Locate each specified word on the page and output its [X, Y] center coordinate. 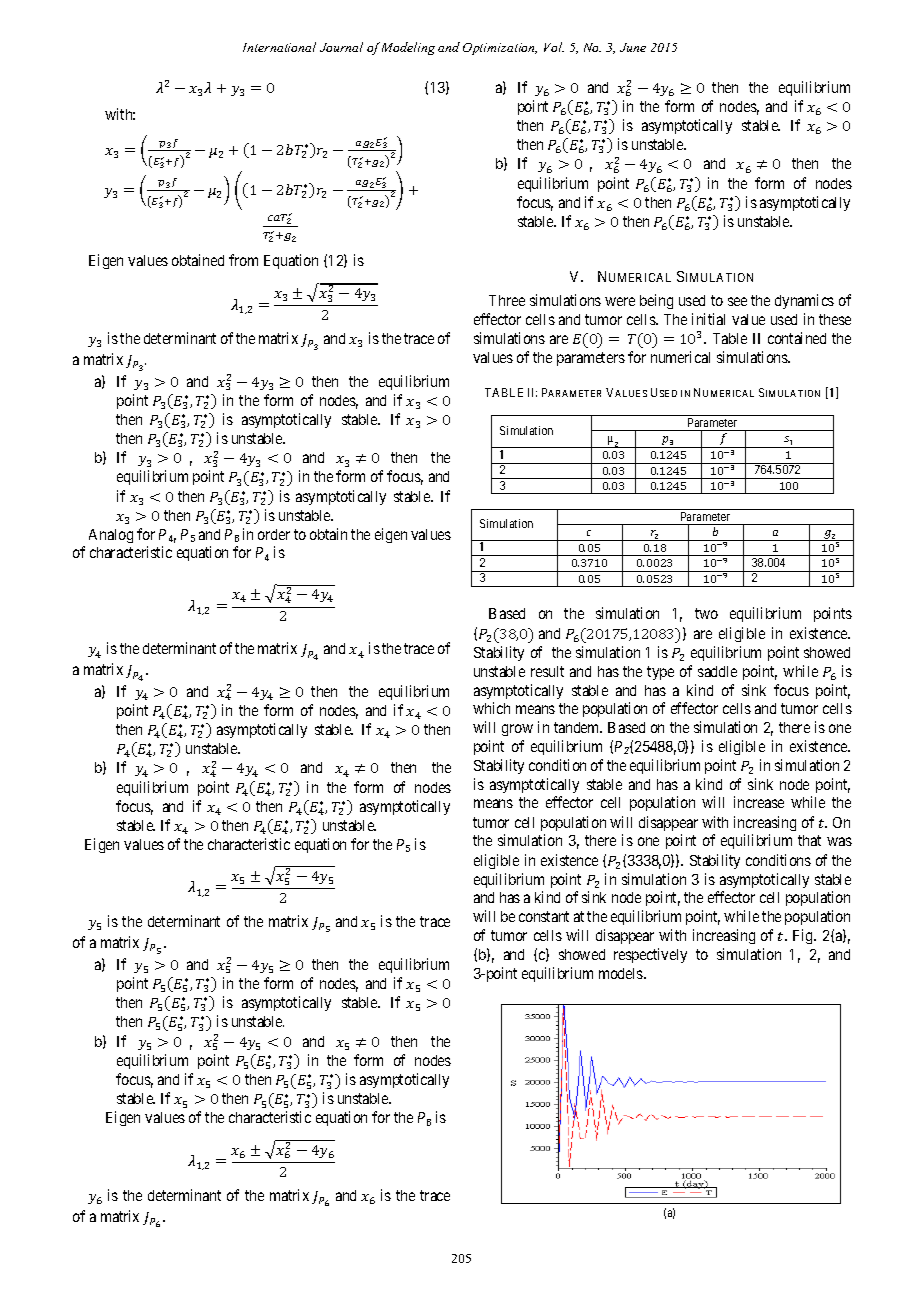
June [633, 47]
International [279, 47]
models [622, 973]
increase [759, 802]
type [660, 673]
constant [544, 916]
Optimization [500, 49]
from [243, 260]
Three [507, 300]
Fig [804, 936]
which [491, 708]
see [737, 301]
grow [517, 730]
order [274, 534]
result [547, 671]
